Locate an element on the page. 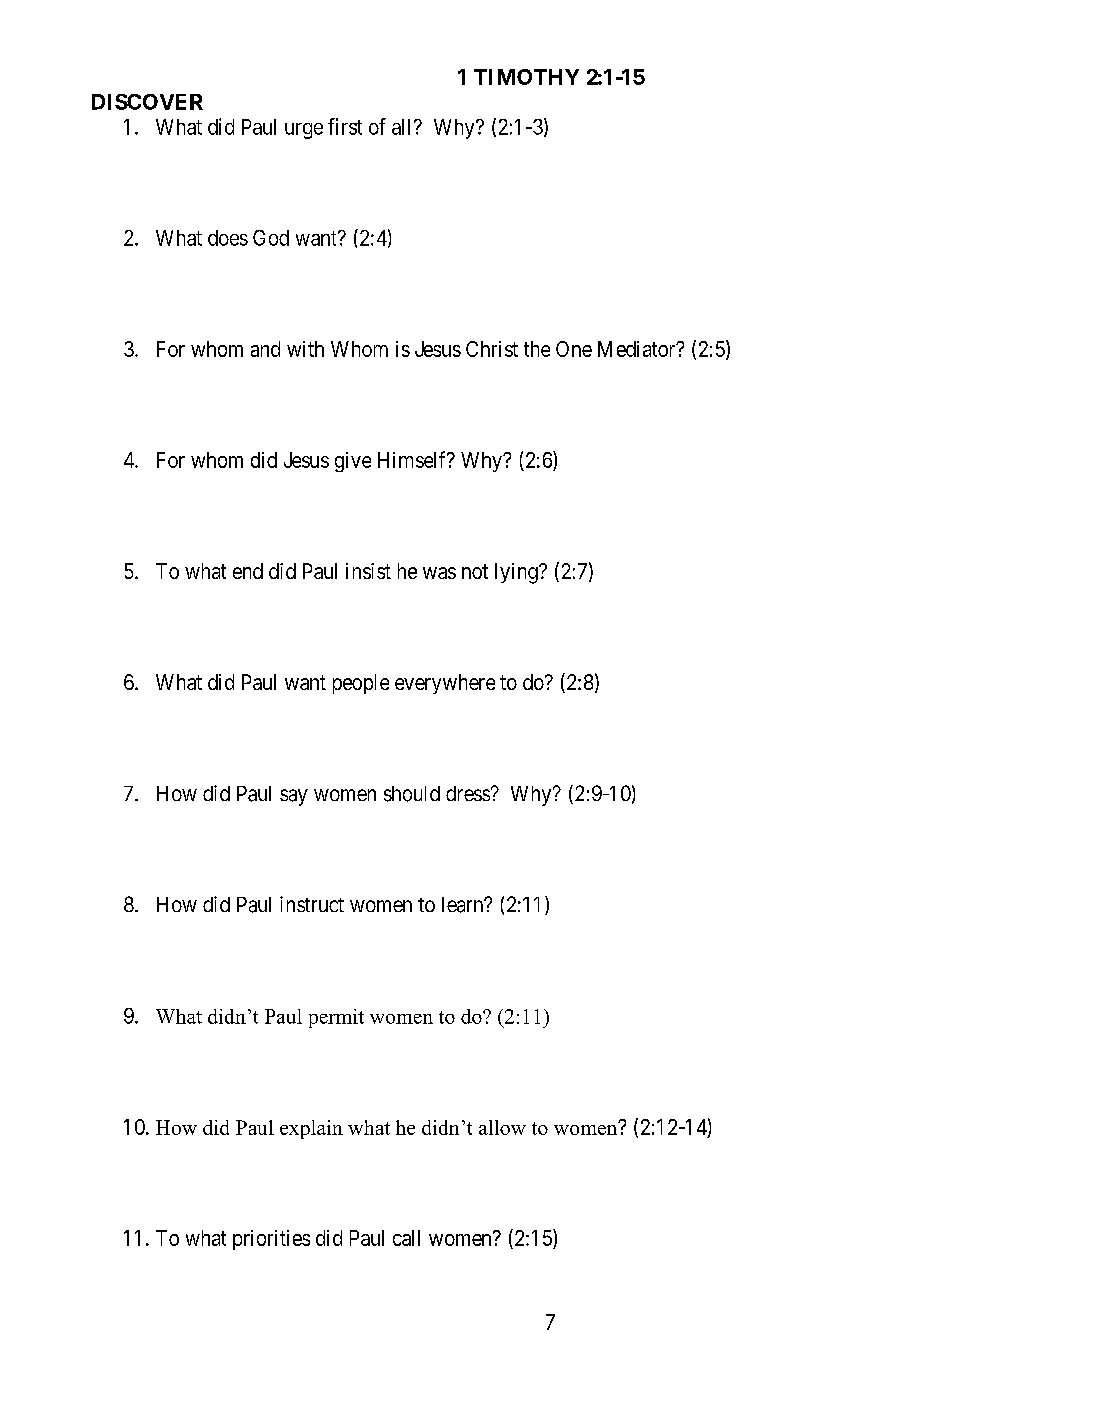  end is located at coordinates (248, 571).
